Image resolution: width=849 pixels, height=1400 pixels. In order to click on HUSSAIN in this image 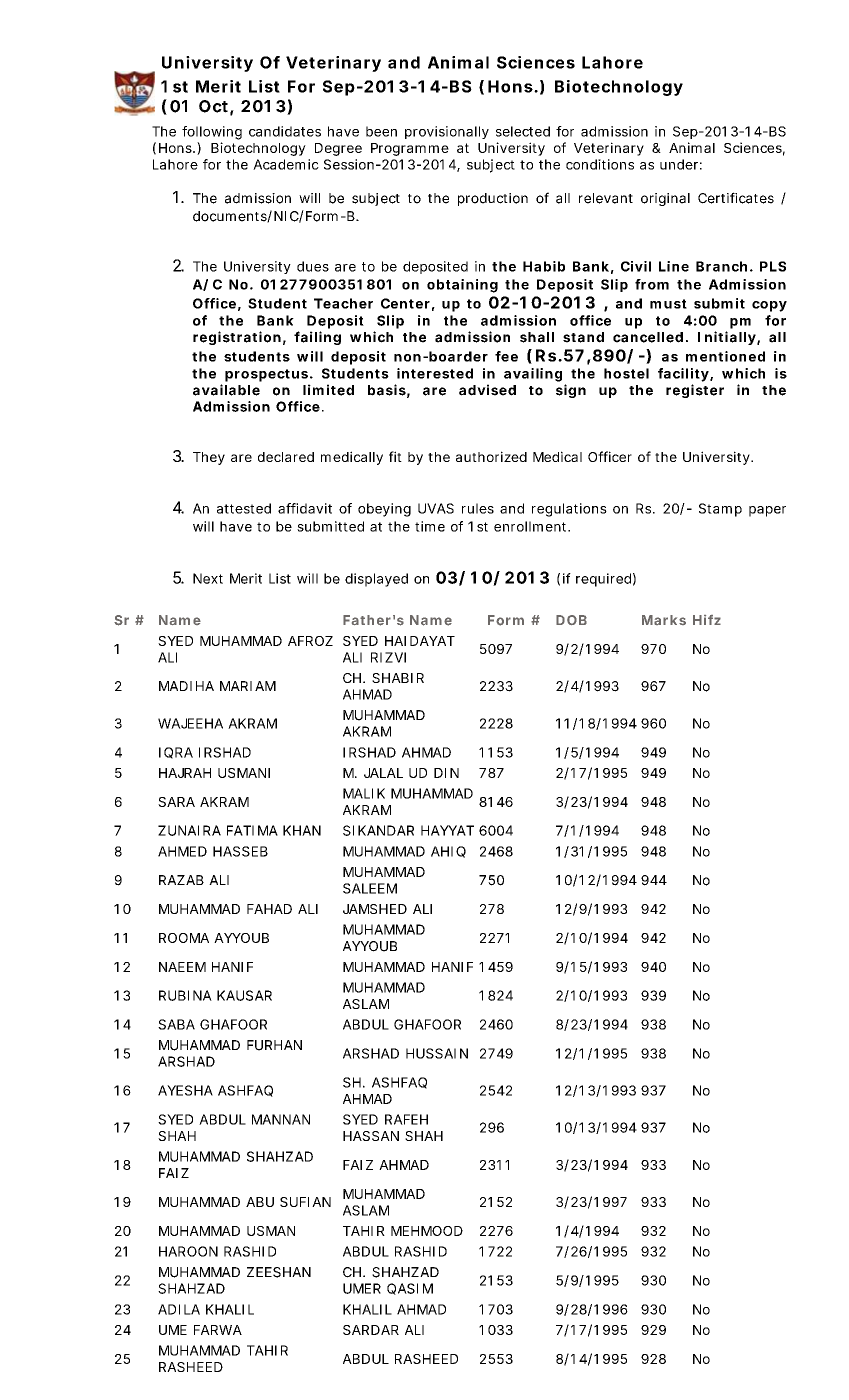, I will do `click(437, 1053)`.
